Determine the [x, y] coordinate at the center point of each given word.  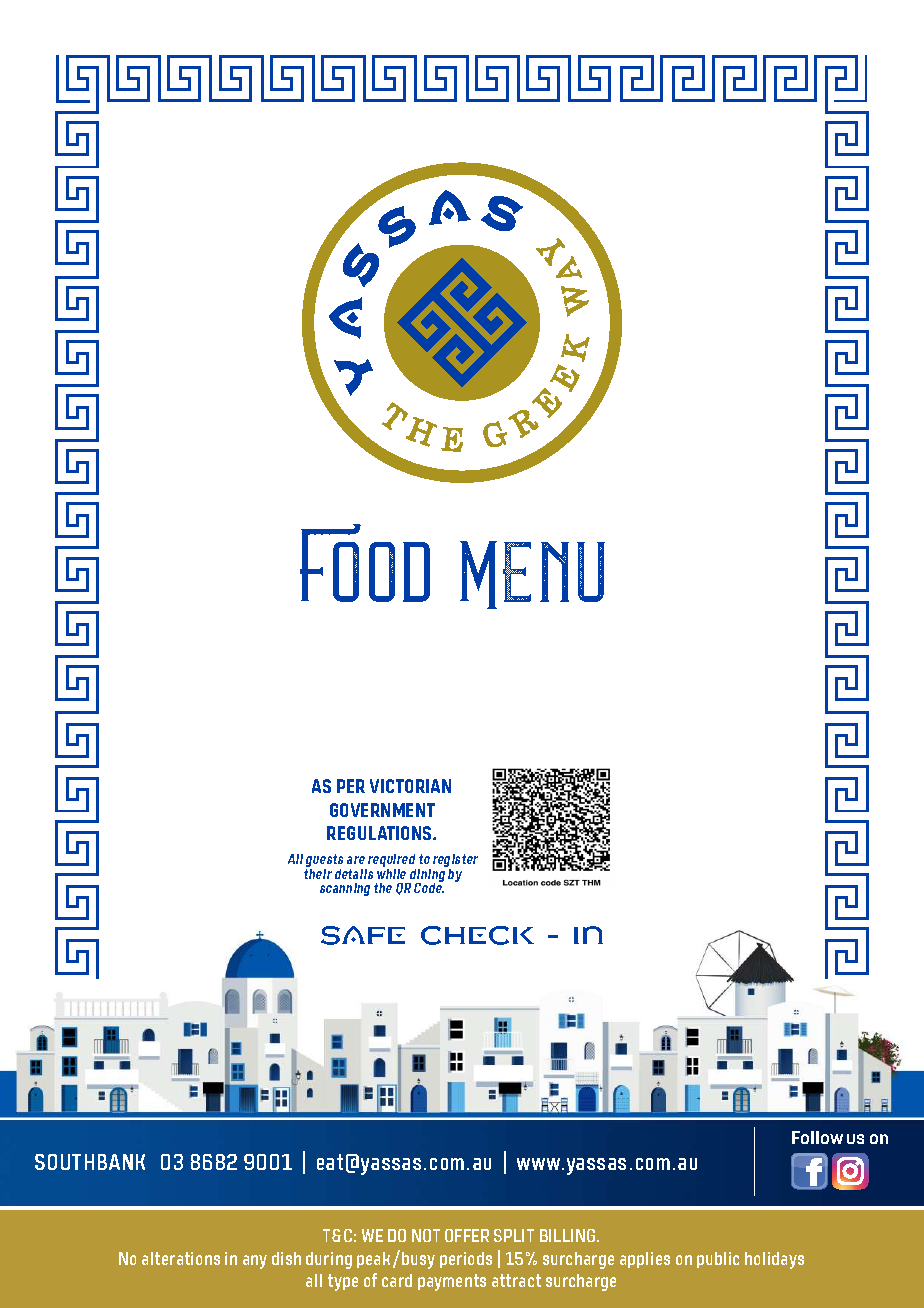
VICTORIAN [410, 786]
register [455, 862]
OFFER [467, 1235]
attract [516, 1280]
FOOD [365, 563]
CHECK [477, 935]
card [397, 1280]
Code [429, 887]
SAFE [363, 935]
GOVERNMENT [382, 810]
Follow [817, 1137]
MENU [532, 575]
